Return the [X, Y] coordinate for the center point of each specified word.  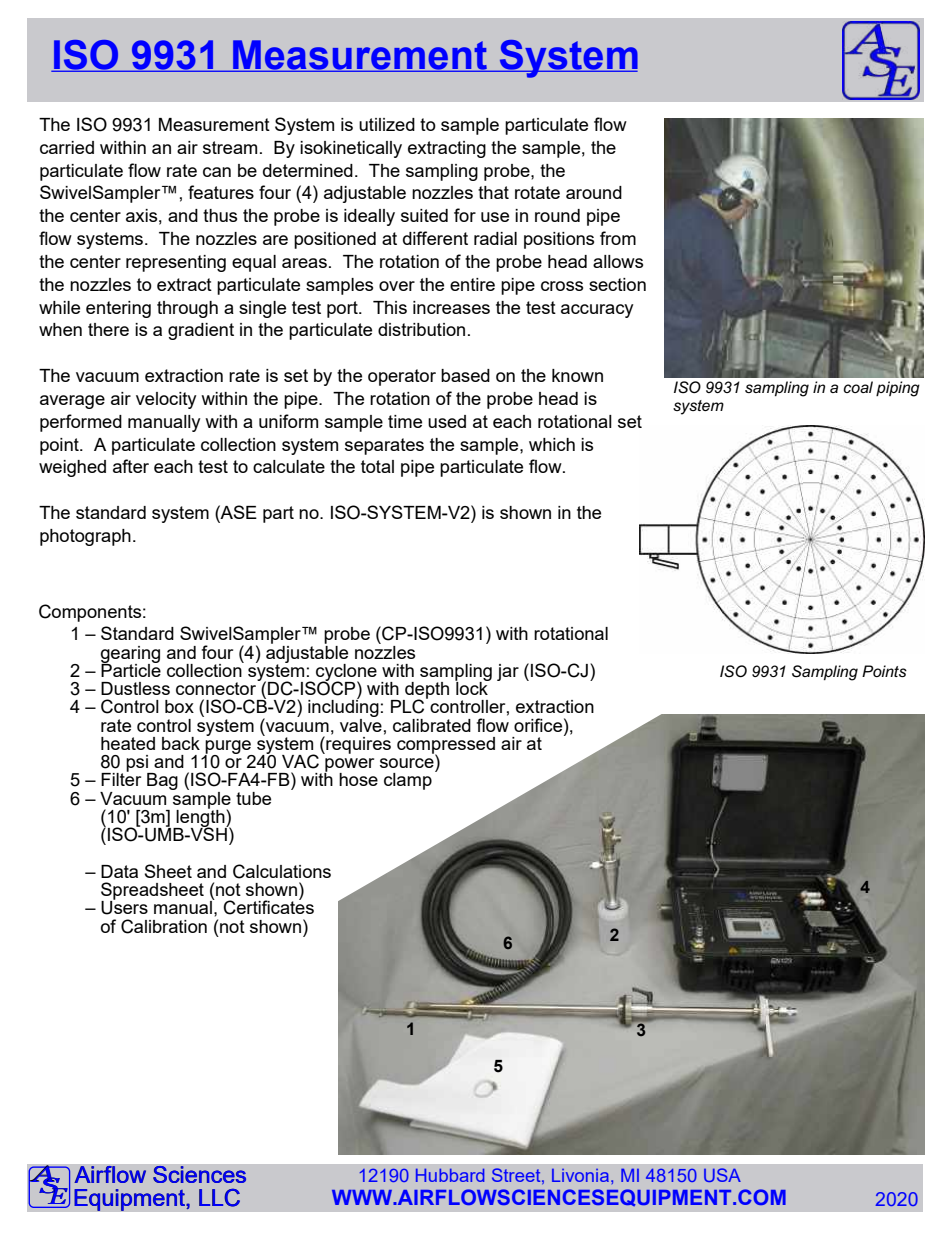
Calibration [164, 926]
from [618, 238]
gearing [130, 655]
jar [508, 672]
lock [472, 687]
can [217, 172]
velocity [166, 400]
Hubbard [450, 1175]
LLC [219, 1197]
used [447, 421]
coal [858, 387]
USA [722, 1175]
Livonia [582, 1175]
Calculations [282, 871]
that [493, 192]
